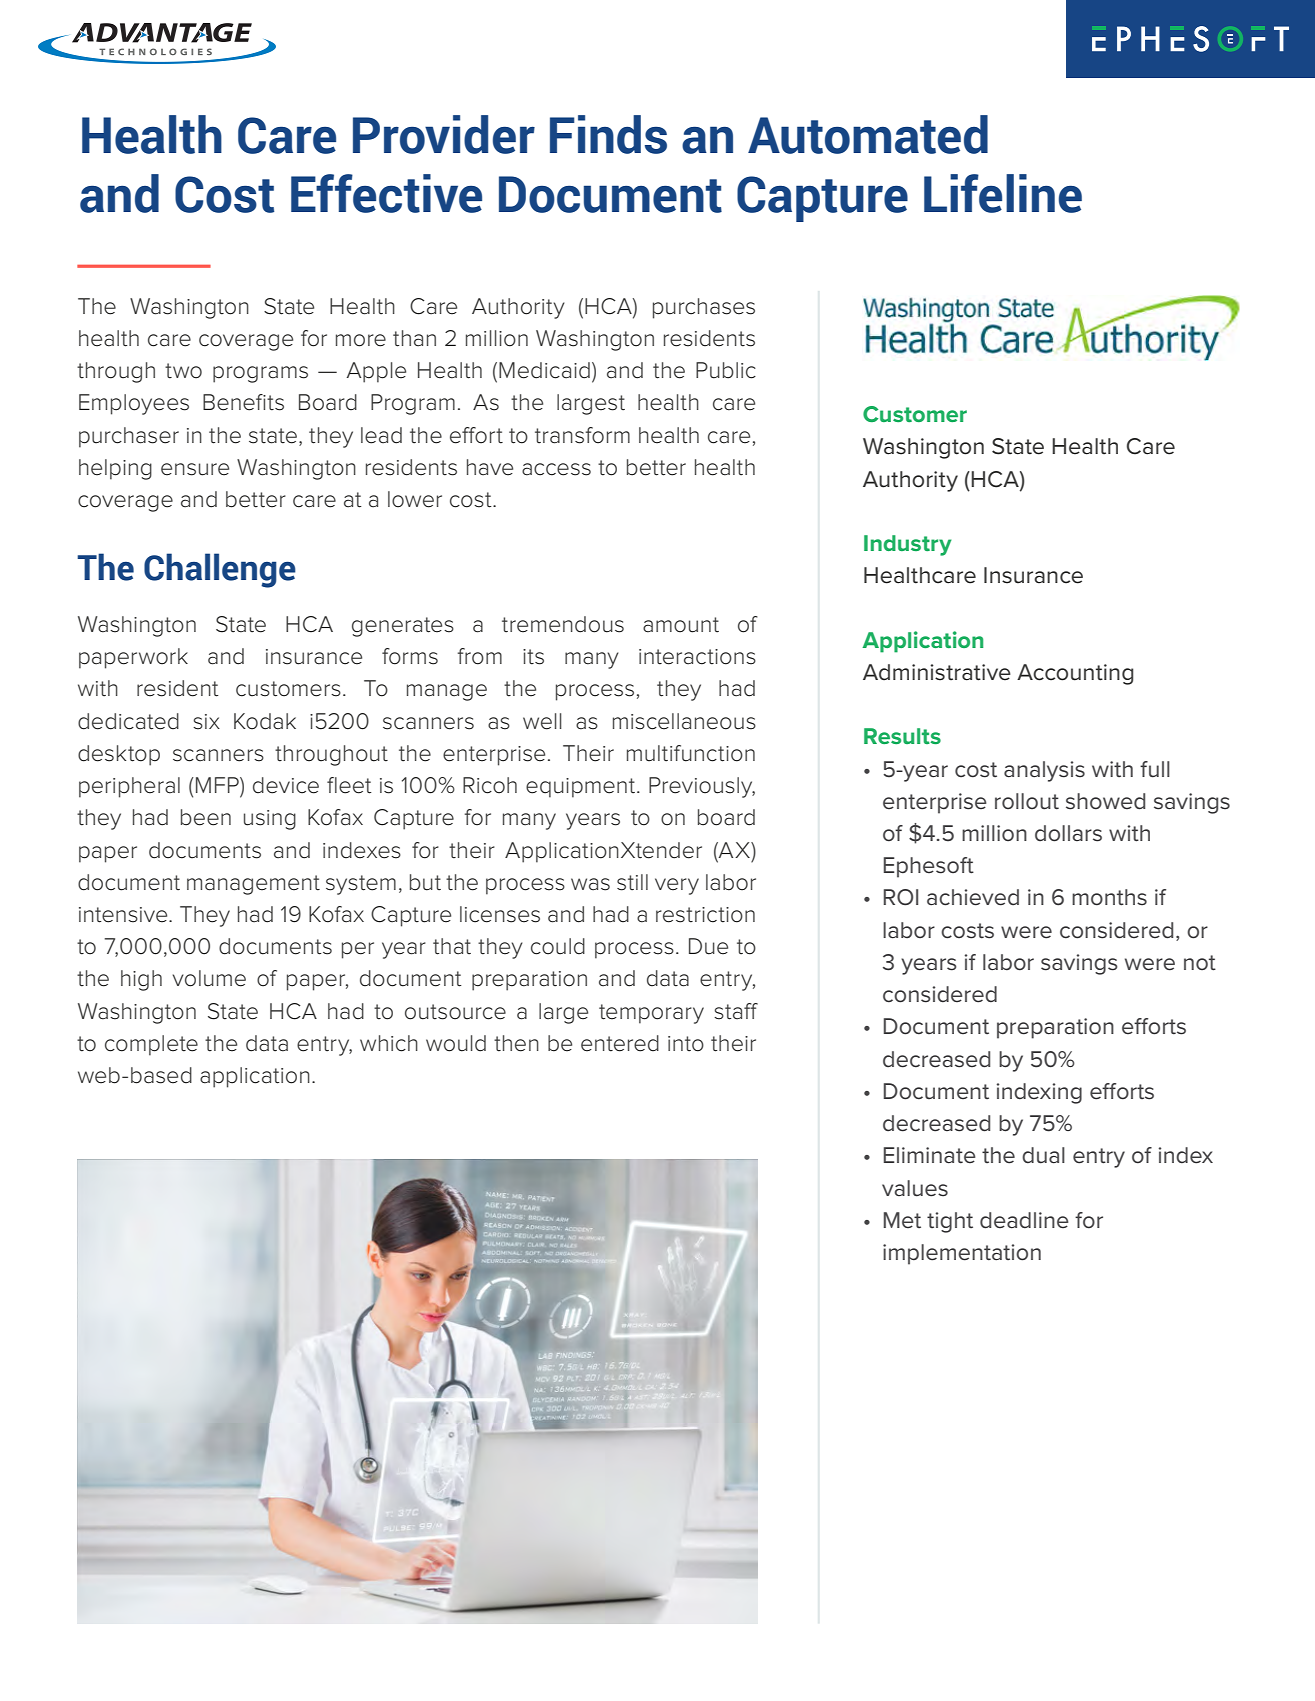 The height and width of the screenshot is (1701, 1315). What do you see at coordinates (209, 978) in the screenshot?
I see `volume` at bounding box center [209, 978].
